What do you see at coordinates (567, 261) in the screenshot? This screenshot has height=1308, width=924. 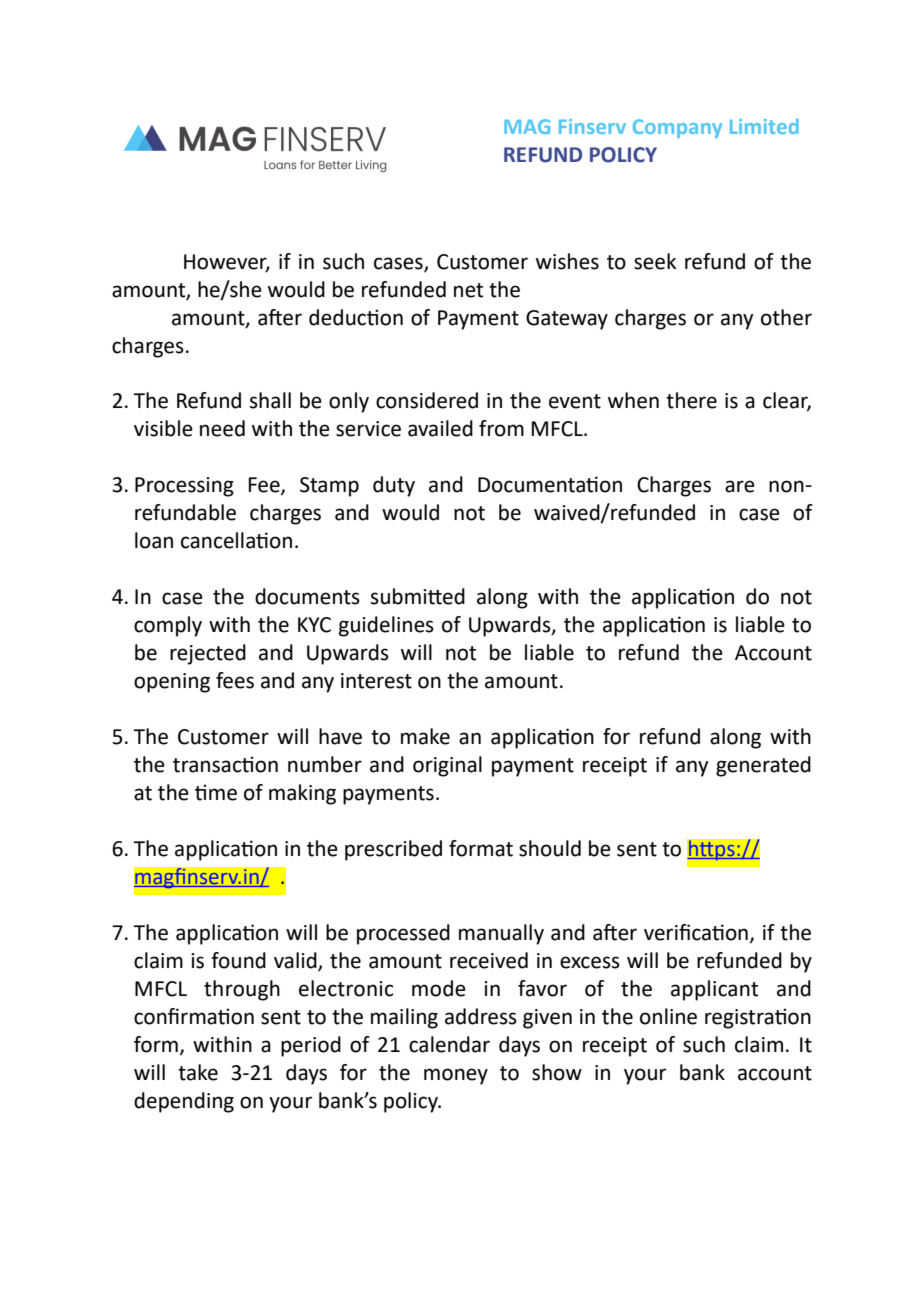 I see `wishes` at bounding box center [567, 261].
